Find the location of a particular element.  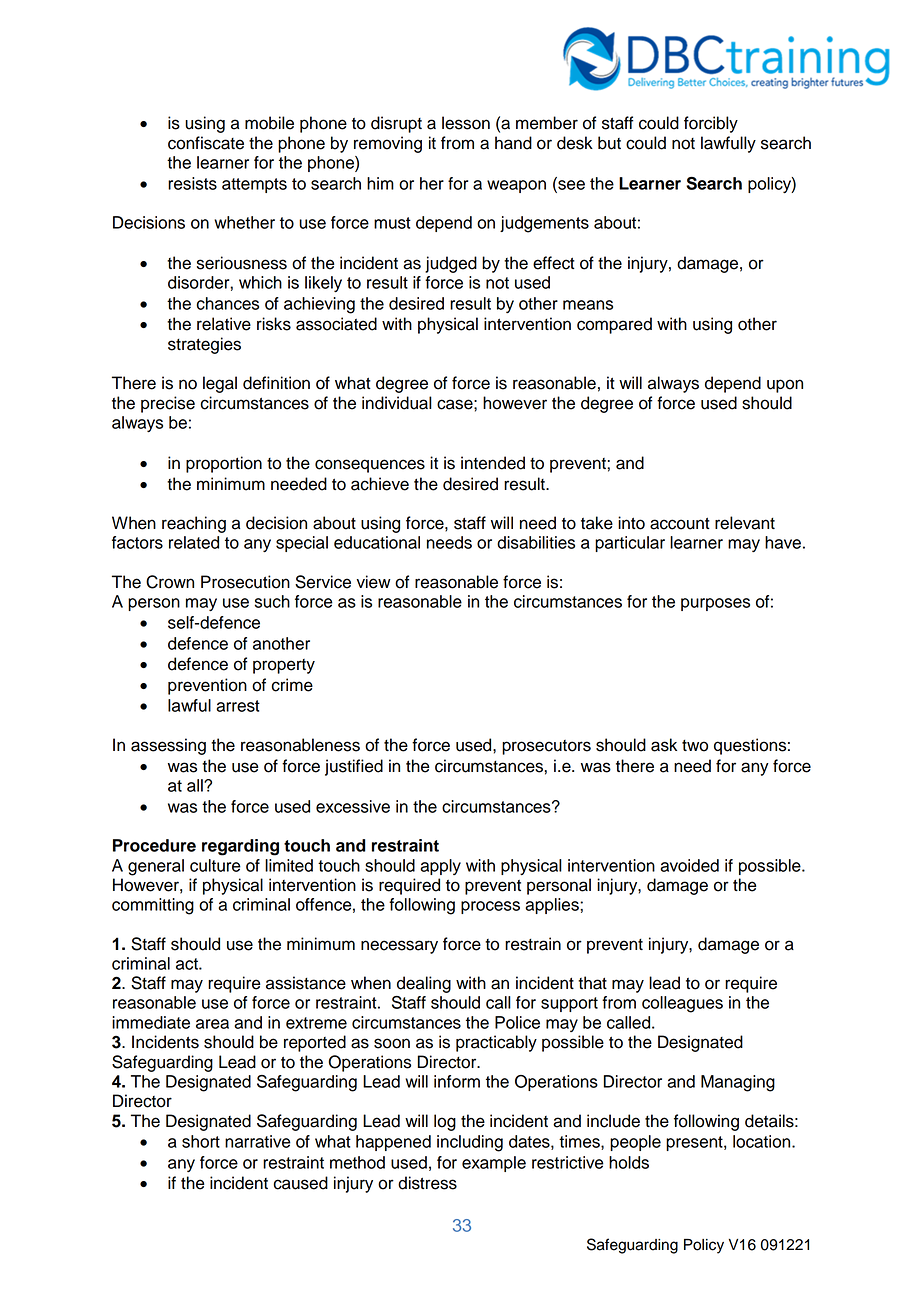

individual is located at coordinates (397, 403).
